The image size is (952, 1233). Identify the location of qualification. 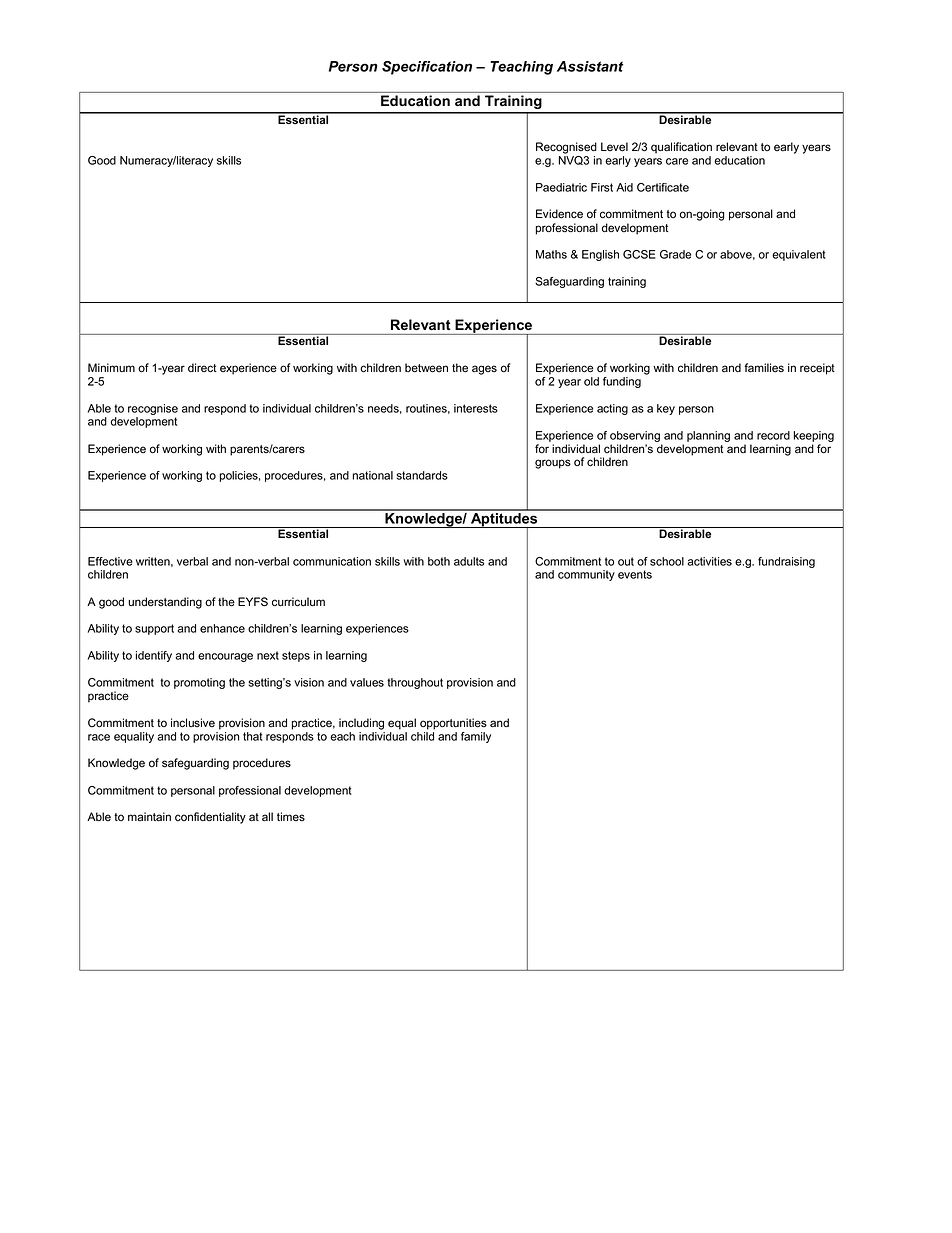
(681, 148).
